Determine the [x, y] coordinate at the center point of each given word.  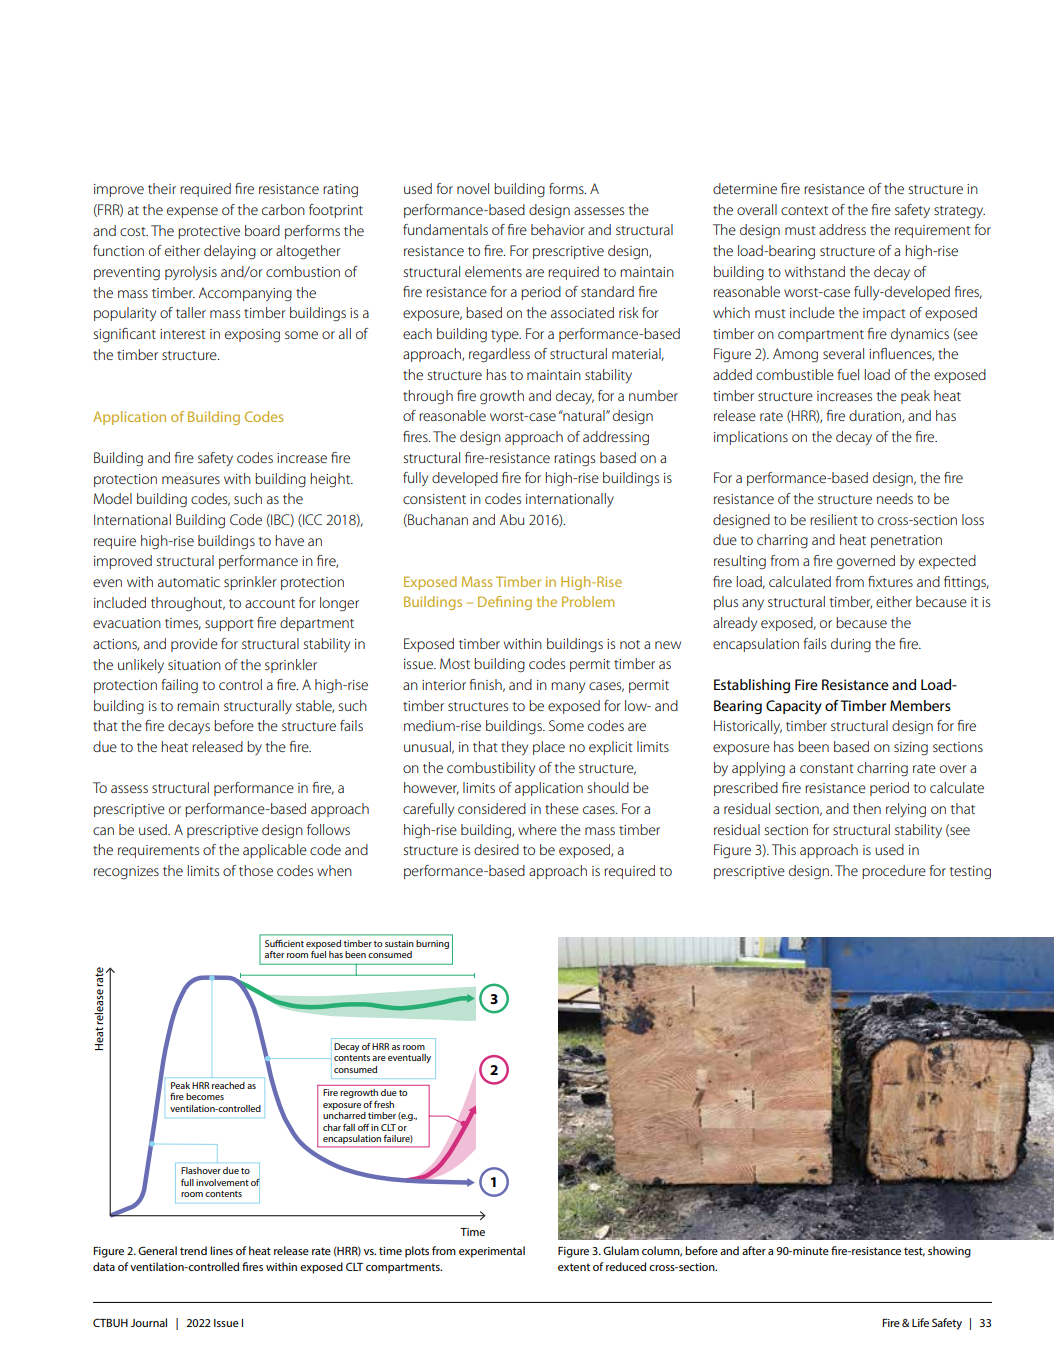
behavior [558, 229]
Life [920, 1322]
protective [209, 232]
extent [574, 1267]
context [804, 210]
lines [221, 1250]
